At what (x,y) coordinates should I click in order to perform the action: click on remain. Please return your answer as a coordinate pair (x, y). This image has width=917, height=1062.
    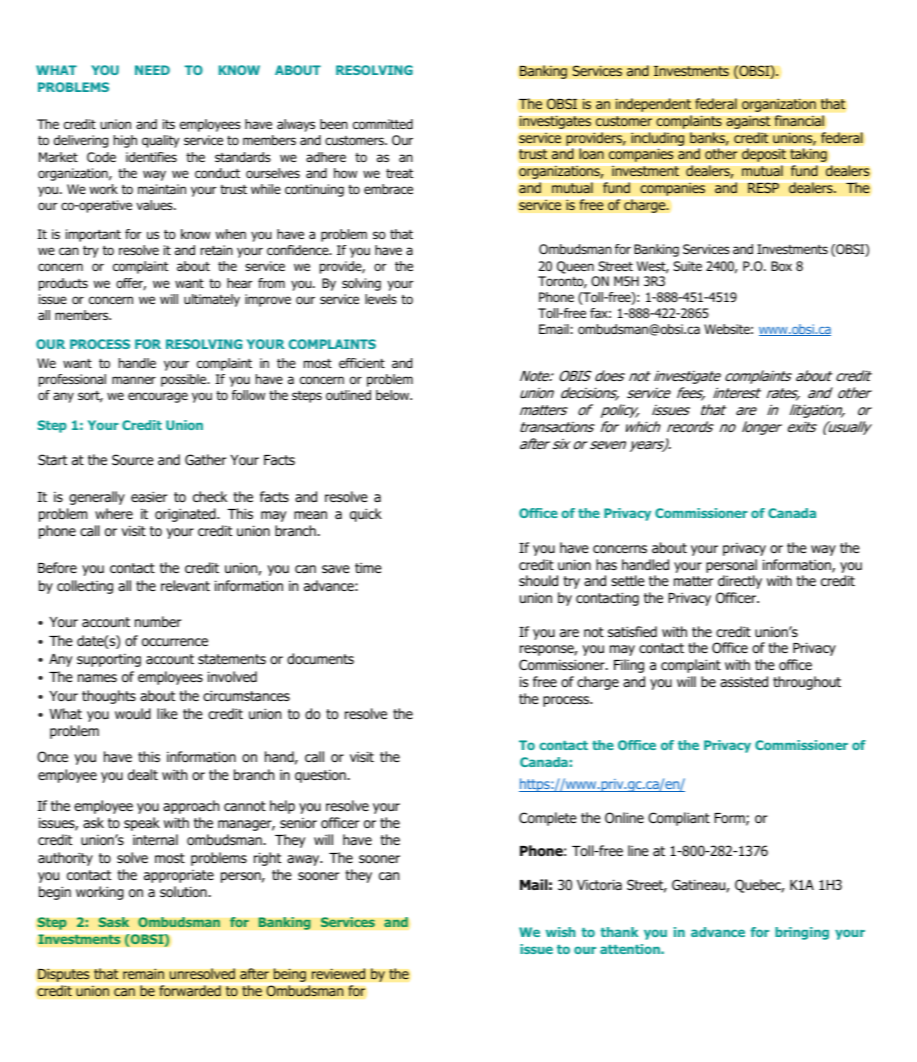
    Looking at the image, I should click on (143, 974).
